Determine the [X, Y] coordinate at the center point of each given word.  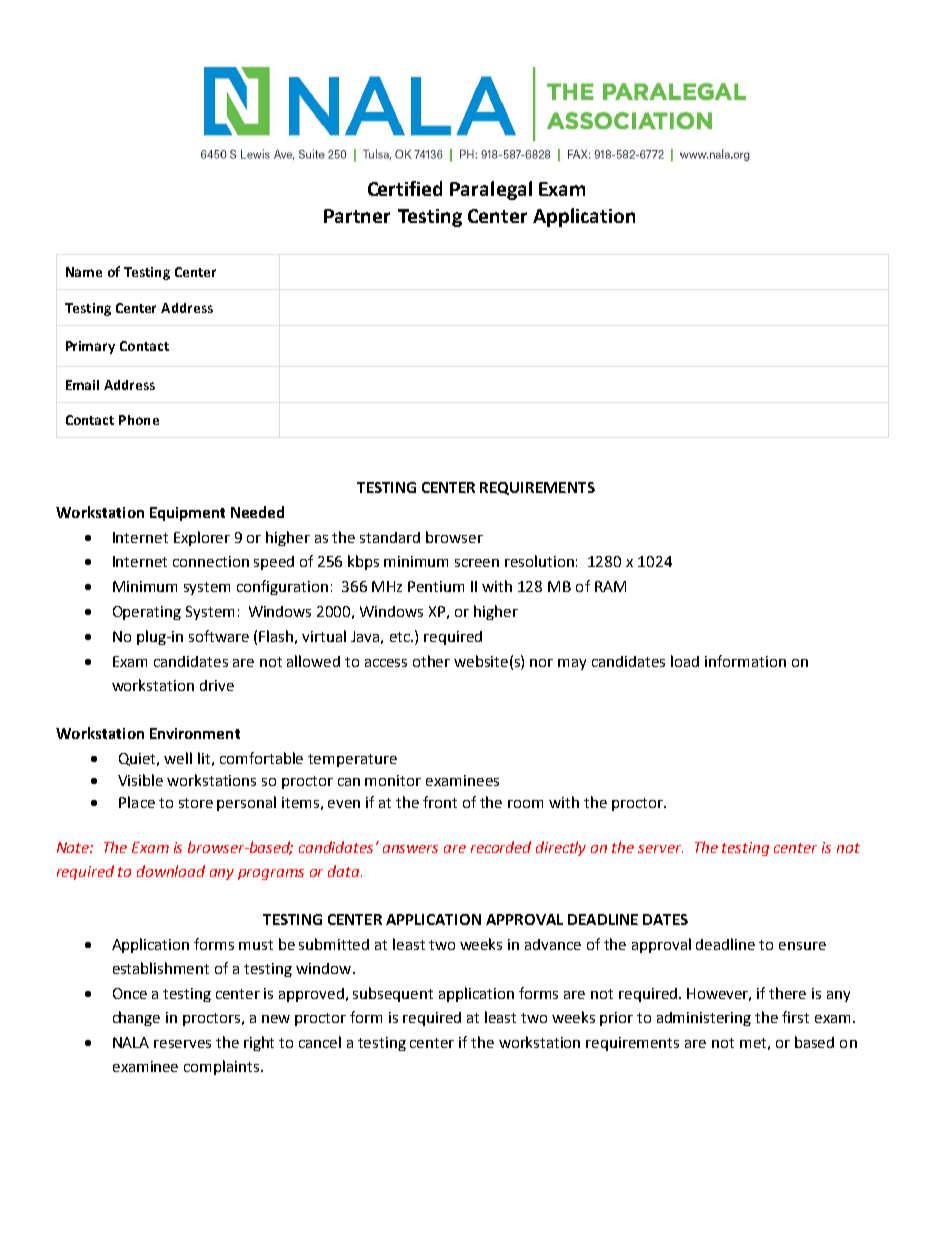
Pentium [436, 586]
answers [410, 849]
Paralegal [491, 190]
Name [84, 272]
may [572, 664]
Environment [195, 733]
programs [271, 874]
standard [390, 537]
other [431, 661]
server [660, 849]
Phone [139, 420]
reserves [182, 1044]
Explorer [202, 538]
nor [541, 663]
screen [477, 563]
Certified [405, 188]
